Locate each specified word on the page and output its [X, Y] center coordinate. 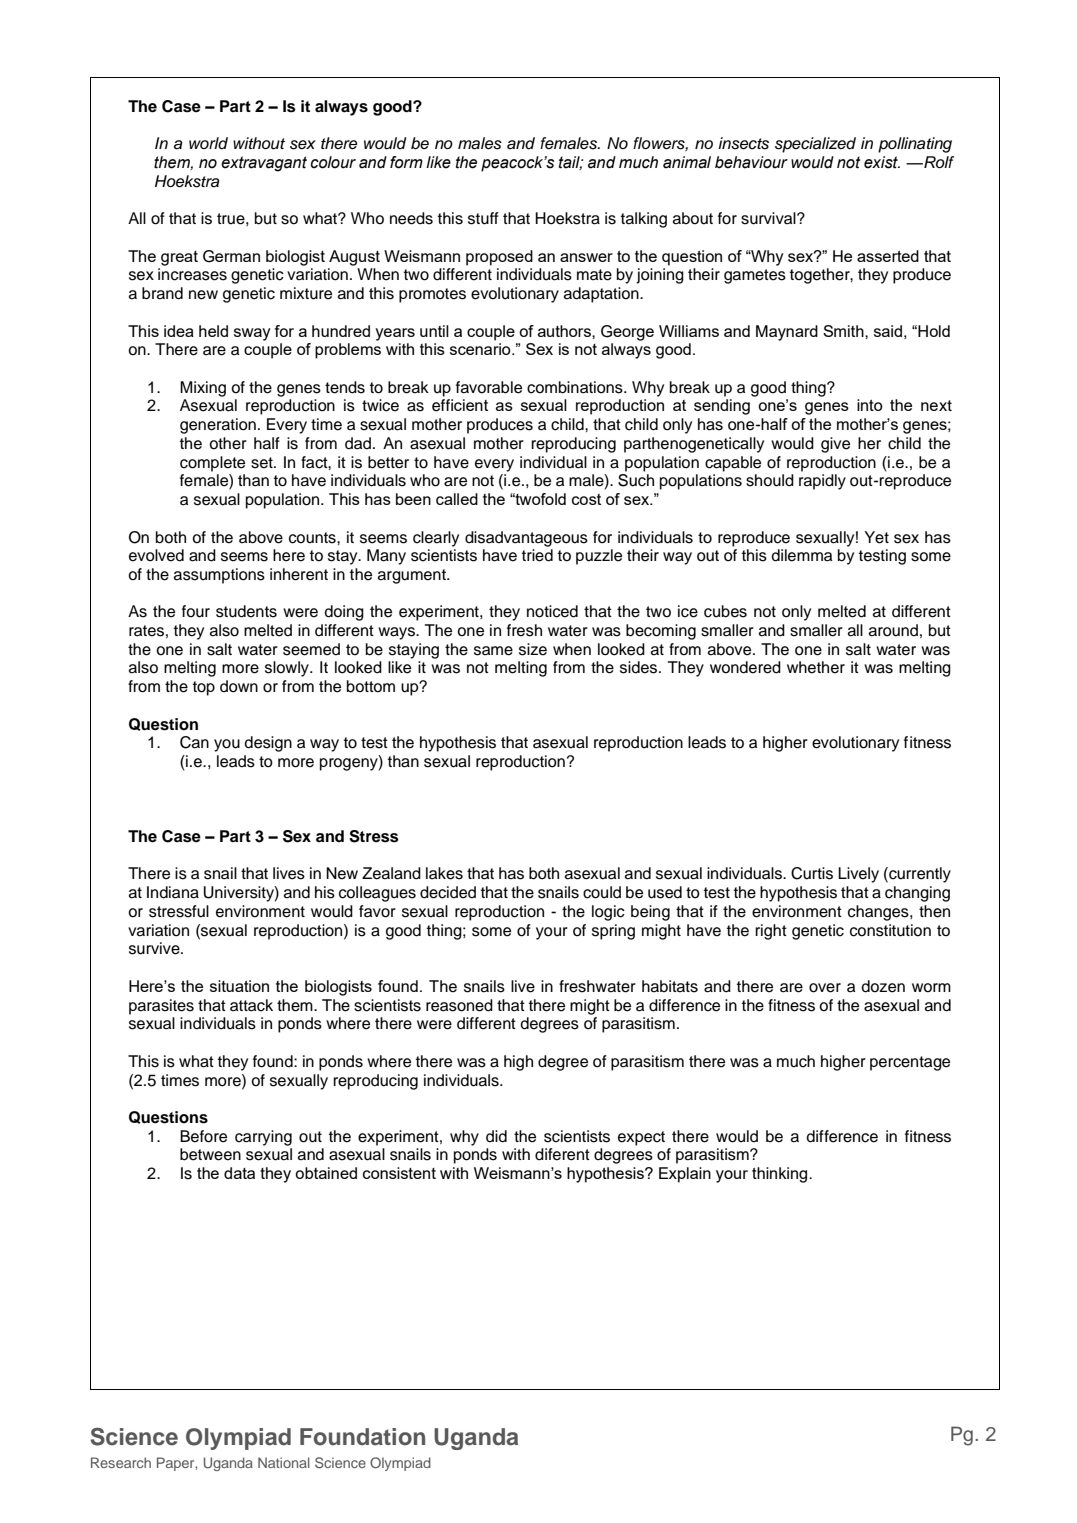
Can [194, 742]
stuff [483, 218]
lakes [444, 873]
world [208, 143]
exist [882, 162]
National [284, 1462]
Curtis [812, 873]
